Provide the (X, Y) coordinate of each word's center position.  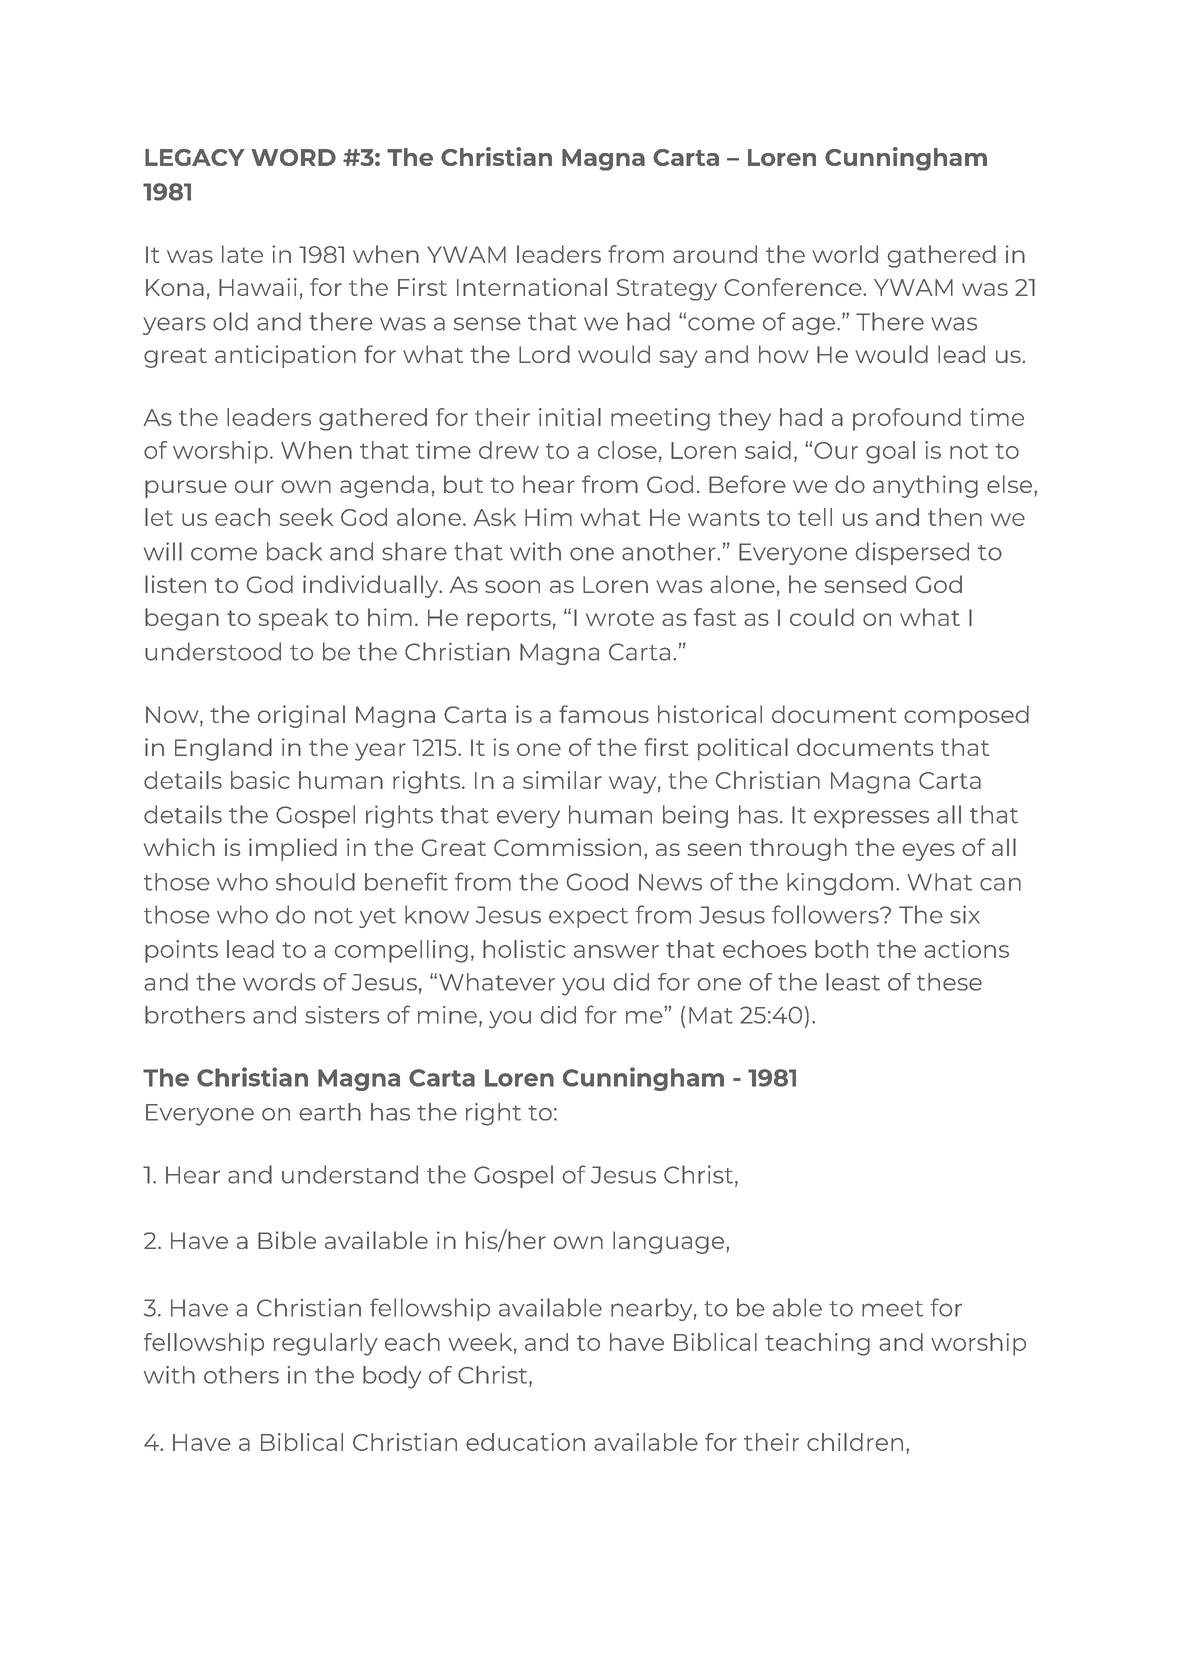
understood (213, 651)
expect (588, 918)
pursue (186, 489)
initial (570, 417)
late (242, 254)
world (845, 254)
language (670, 1242)
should (315, 882)
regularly (326, 1344)
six (965, 914)
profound (907, 419)
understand (350, 1174)
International (532, 287)
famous (604, 714)
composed (966, 716)
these (949, 982)
